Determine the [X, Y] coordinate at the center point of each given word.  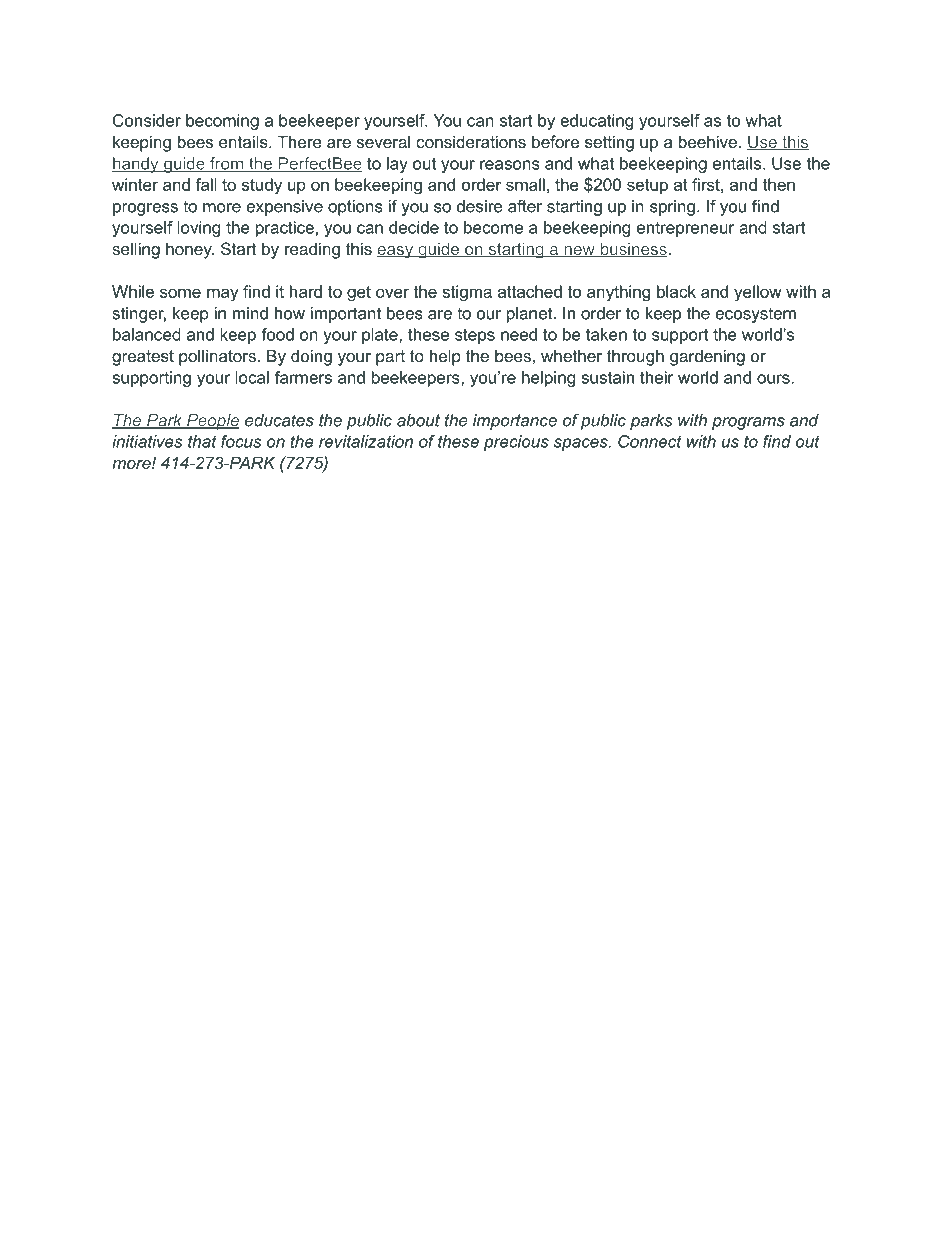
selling [136, 250]
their [657, 377]
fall [206, 184]
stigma [467, 293]
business [633, 250]
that [202, 441]
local [252, 377]
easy [396, 252]
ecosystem [755, 315]
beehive [708, 141]
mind [250, 313]
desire [479, 206]
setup [647, 186]
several [383, 141]
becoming [222, 122]
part [390, 358]
